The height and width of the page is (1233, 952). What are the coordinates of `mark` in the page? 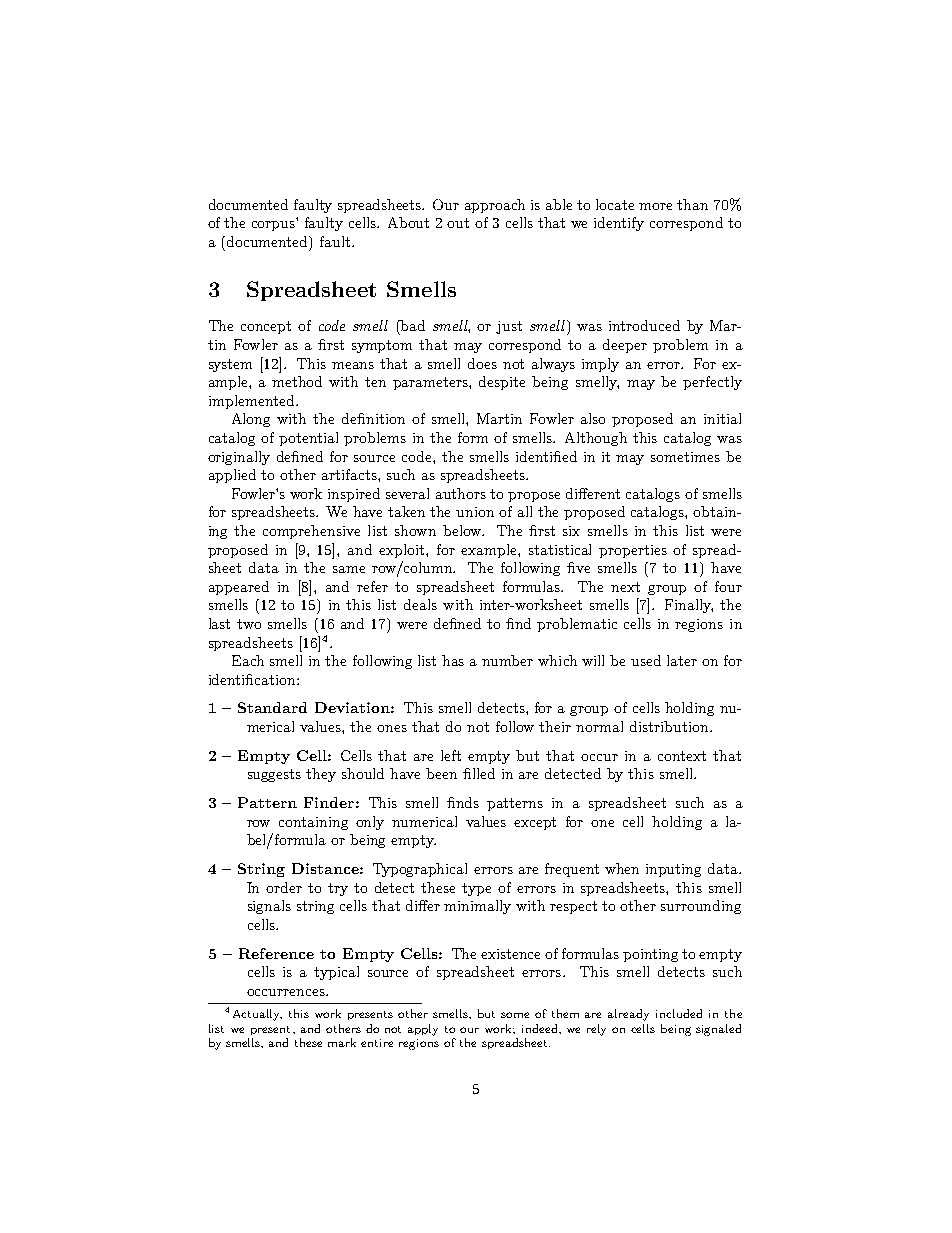 It's located at (342, 1042).
